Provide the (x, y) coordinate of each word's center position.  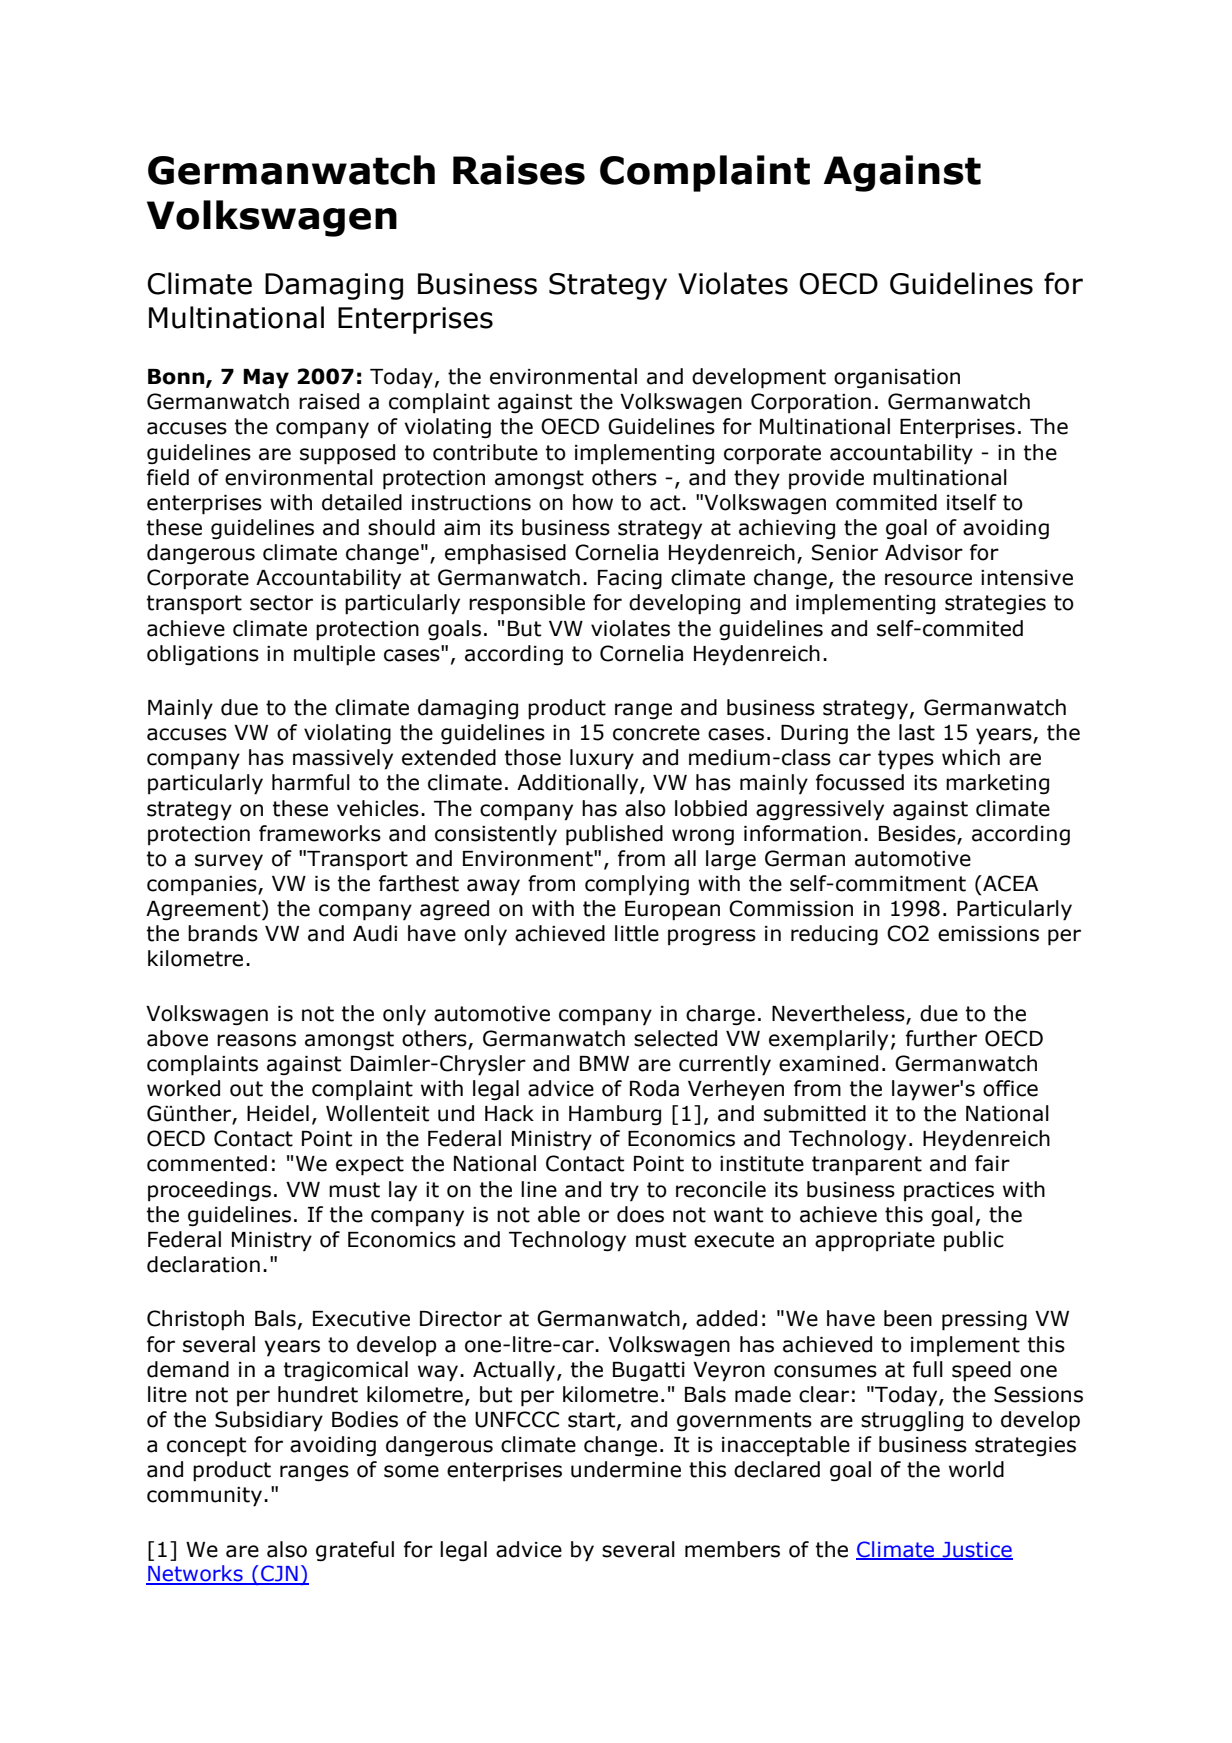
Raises (519, 170)
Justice (976, 1550)
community (204, 1497)
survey (229, 862)
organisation (897, 379)
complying (637, 885)
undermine (626, 1469)
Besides (917, 833)
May (266, 379)
